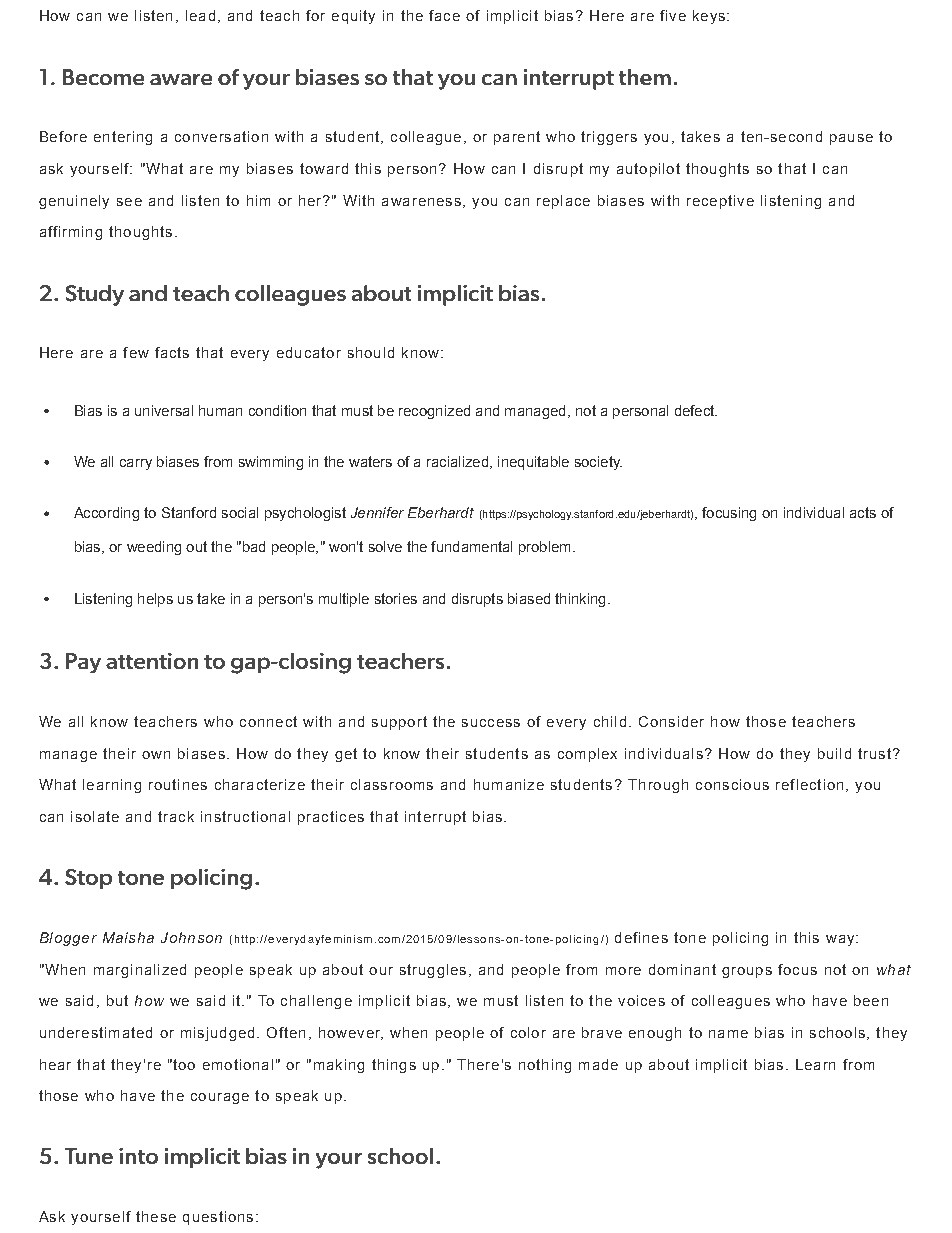 The image size is (952, 1233). What do you see at coordinates (394, 1066) in the document?
I see `things` at bounding box center [394, 1066].
